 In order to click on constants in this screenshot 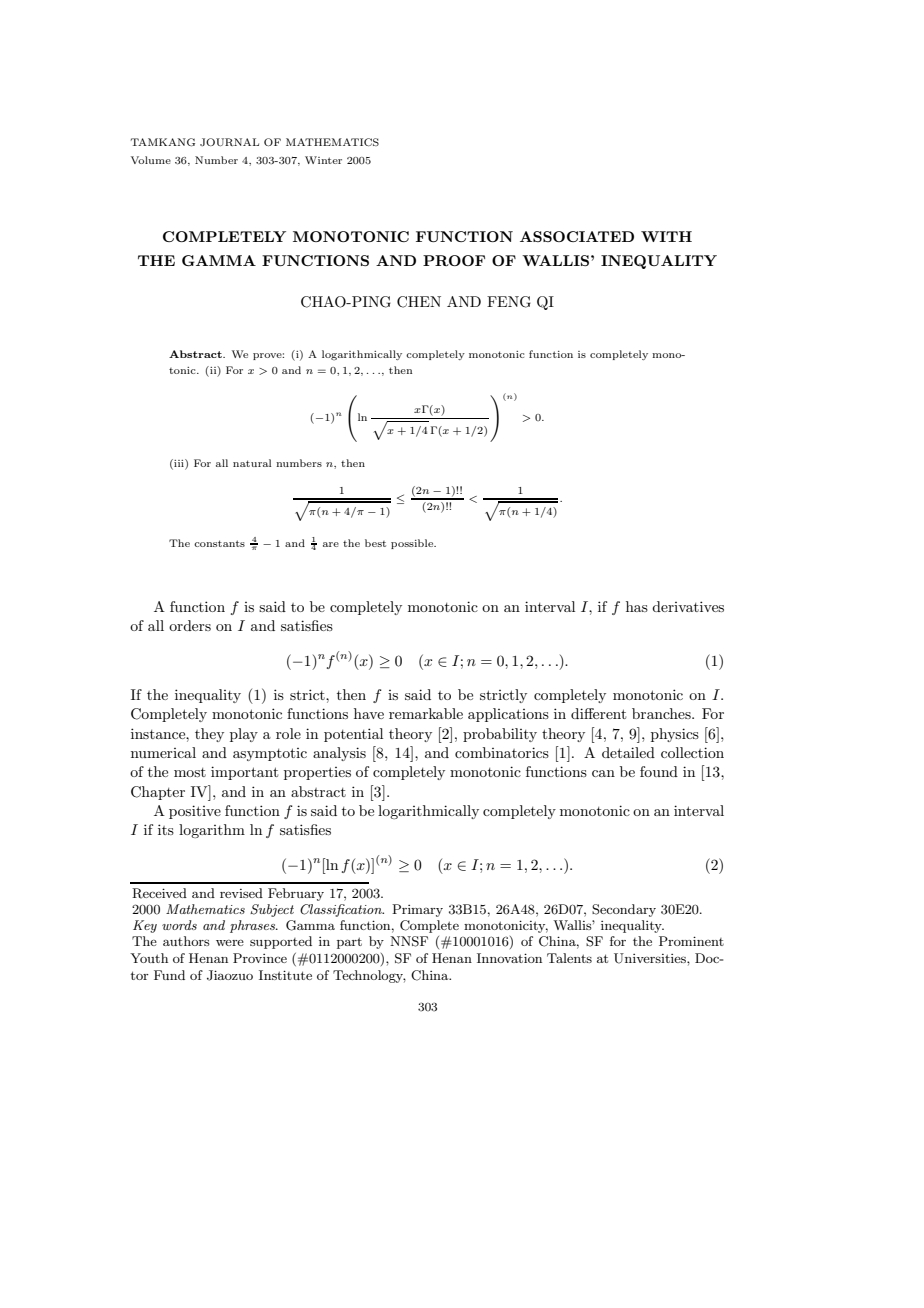, I will do `click(219, 543)`.
